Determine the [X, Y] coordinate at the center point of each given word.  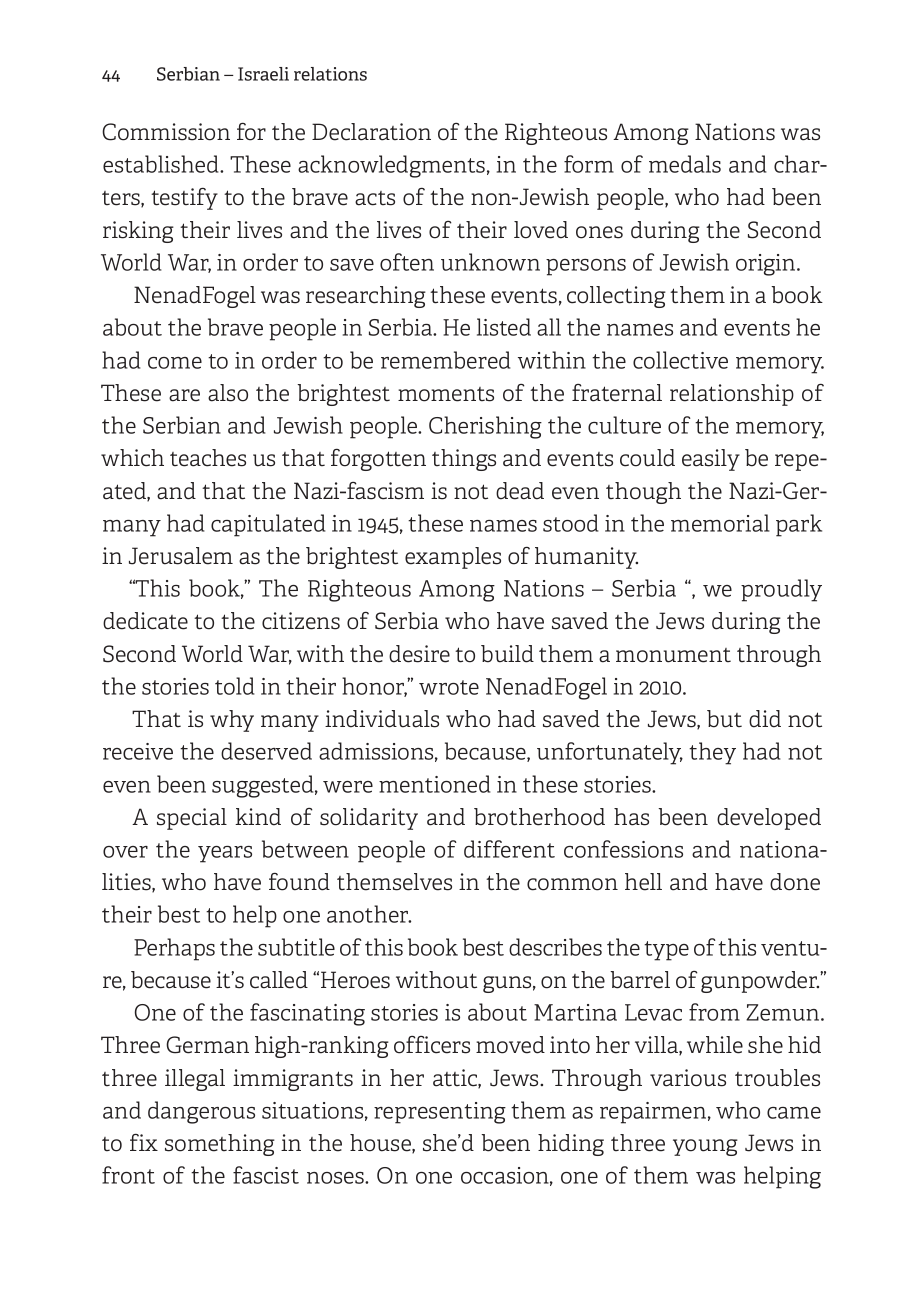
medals [685, 164]
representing [440, 1113]
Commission [166, 132]
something [220, 1145]
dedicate [145, 621]
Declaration [371, 132]
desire [419, 654]
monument [673, 655]
